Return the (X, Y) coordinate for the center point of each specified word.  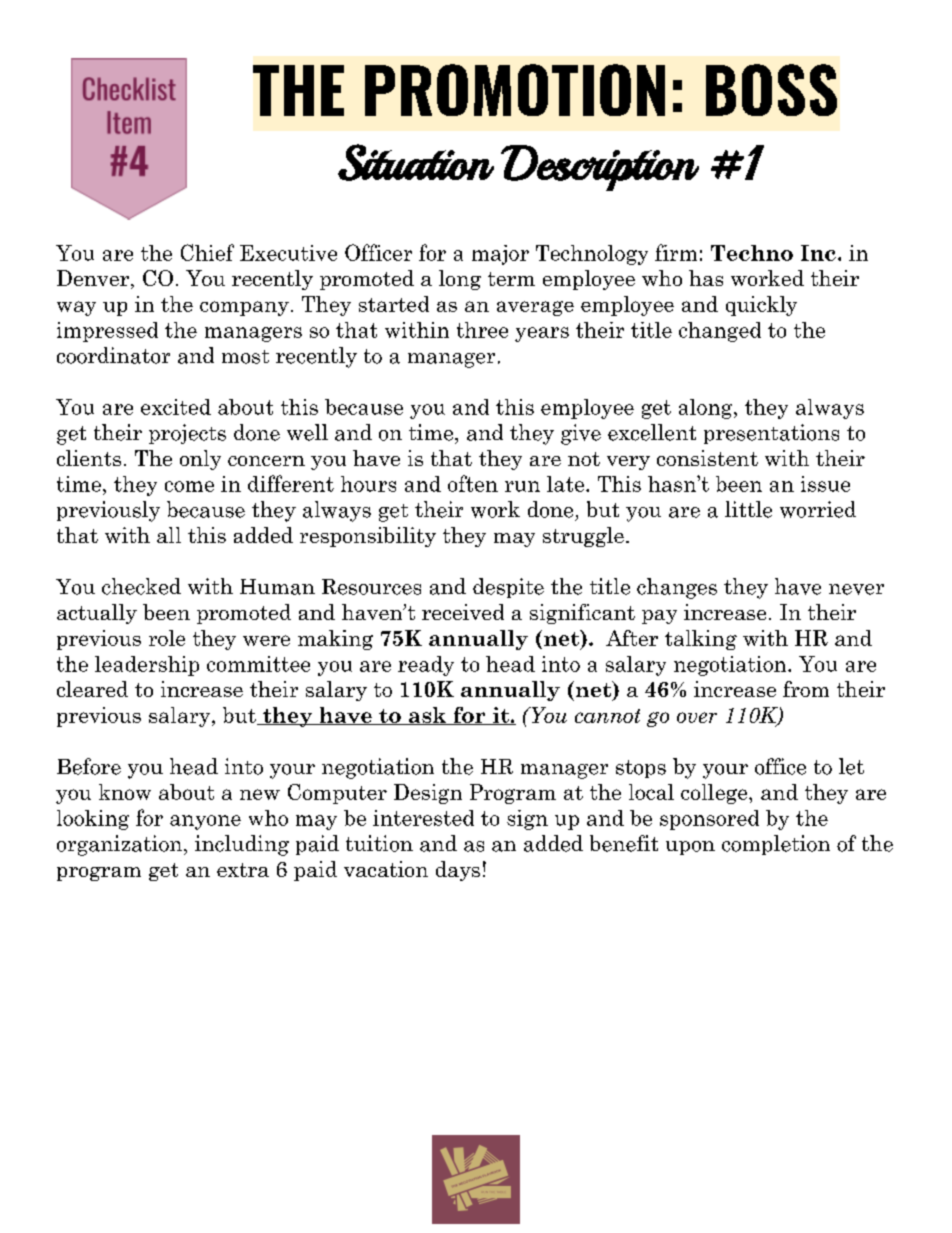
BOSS (771, 90)
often (473, 483)
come (189, 486)
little (748, 509)
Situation (416, 162)
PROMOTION (515, 90)
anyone (205, 822)
